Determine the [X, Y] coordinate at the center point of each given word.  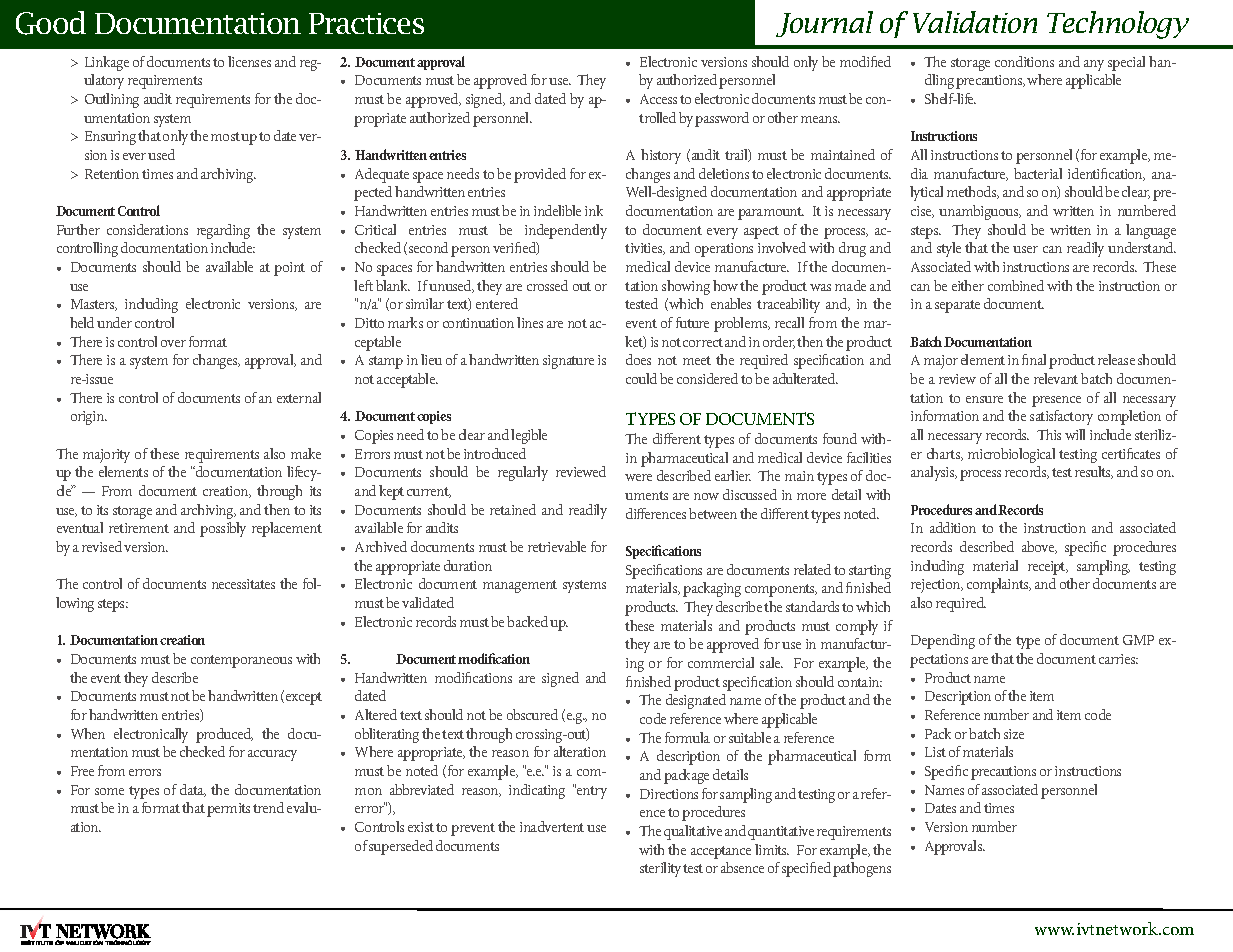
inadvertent [552, 826]
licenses [249, 61]
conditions [1024, 61]
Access [658, 99]
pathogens [862, 869]
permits [228, 810]
